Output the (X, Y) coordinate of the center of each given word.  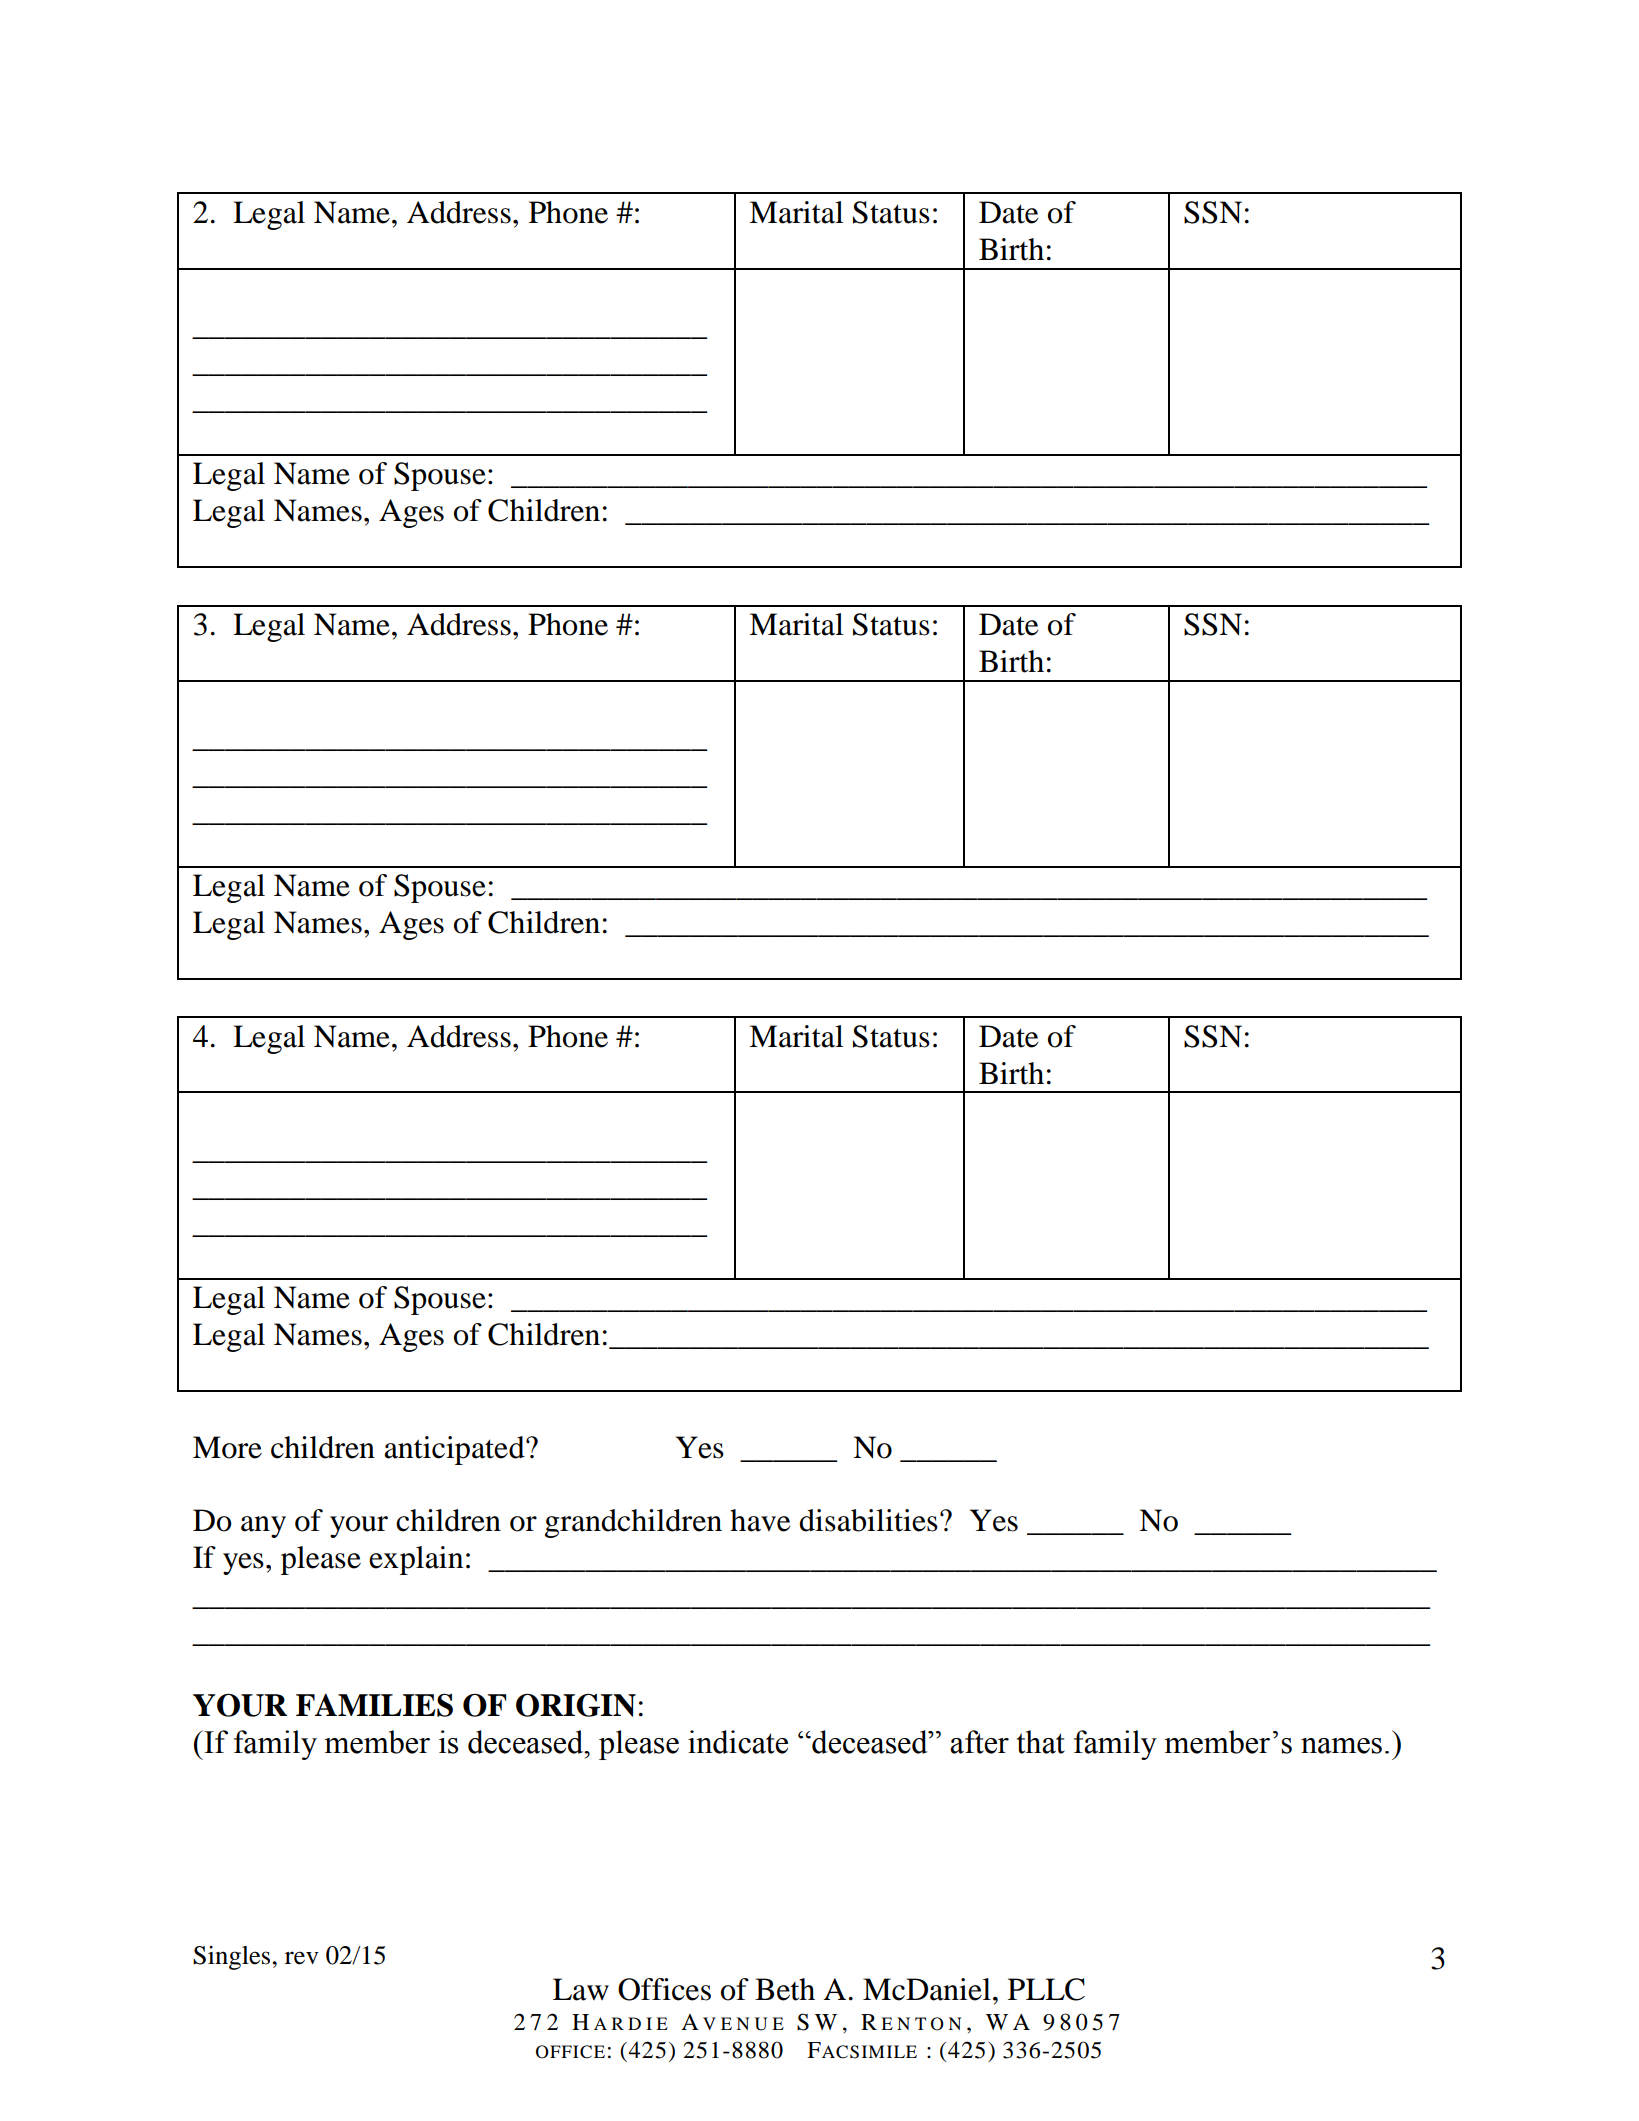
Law (581, 1989)
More (227, 1447)
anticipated (455, 1450)
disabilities (868, 1520)
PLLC (1046, 1989)
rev (302, 1958)
